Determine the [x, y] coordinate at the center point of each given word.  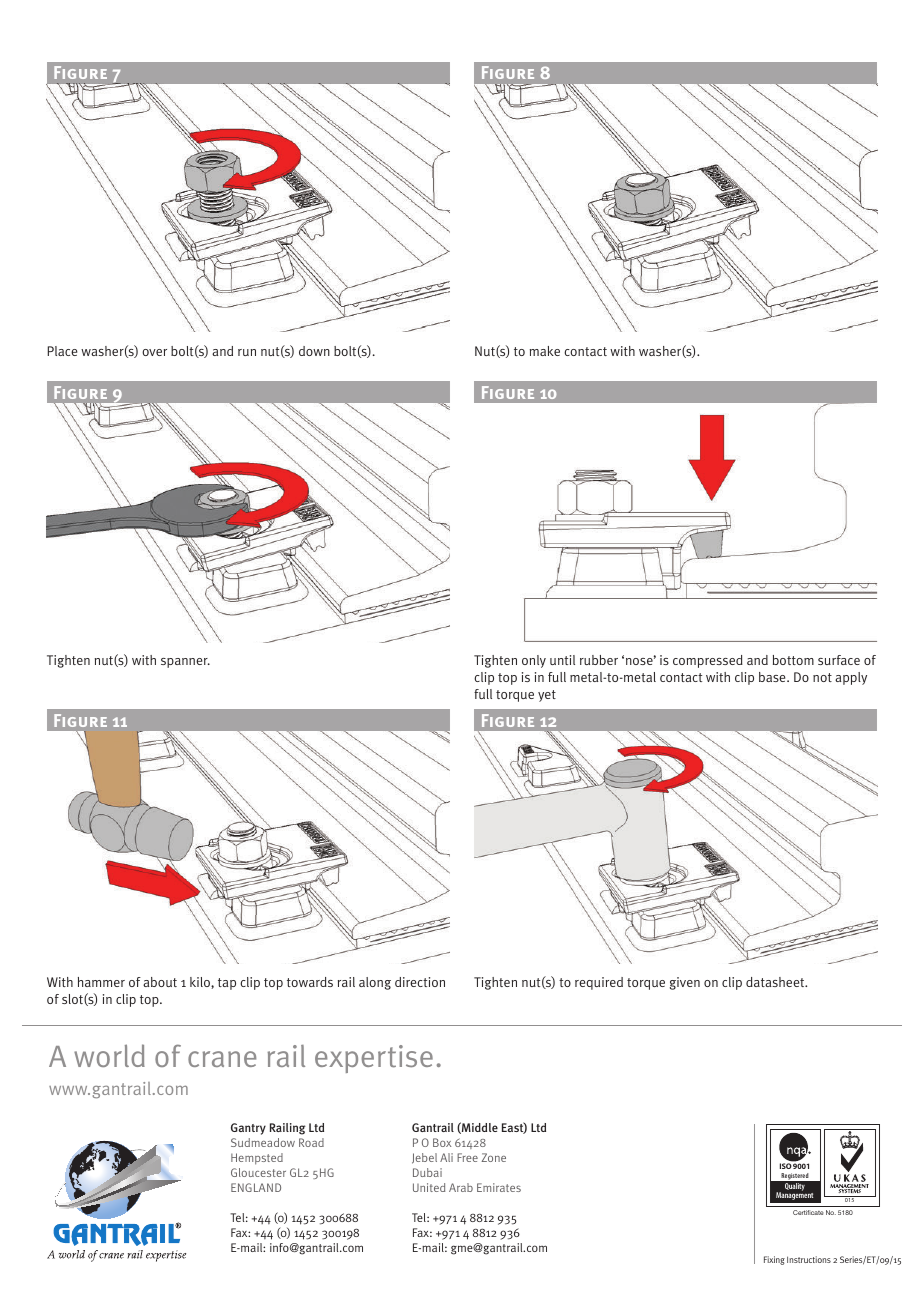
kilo [201, 983]
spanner [185, 663]
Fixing [774, 1260]
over [154, 352]
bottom [793, 660]
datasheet [776, 982]
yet [547, 696]
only [534, 661]
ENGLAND [256, 1187]
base [773, 677]
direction [420, 982]
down [314, 351]
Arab [461, 1187]
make [545, 351]
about [160, 982]
